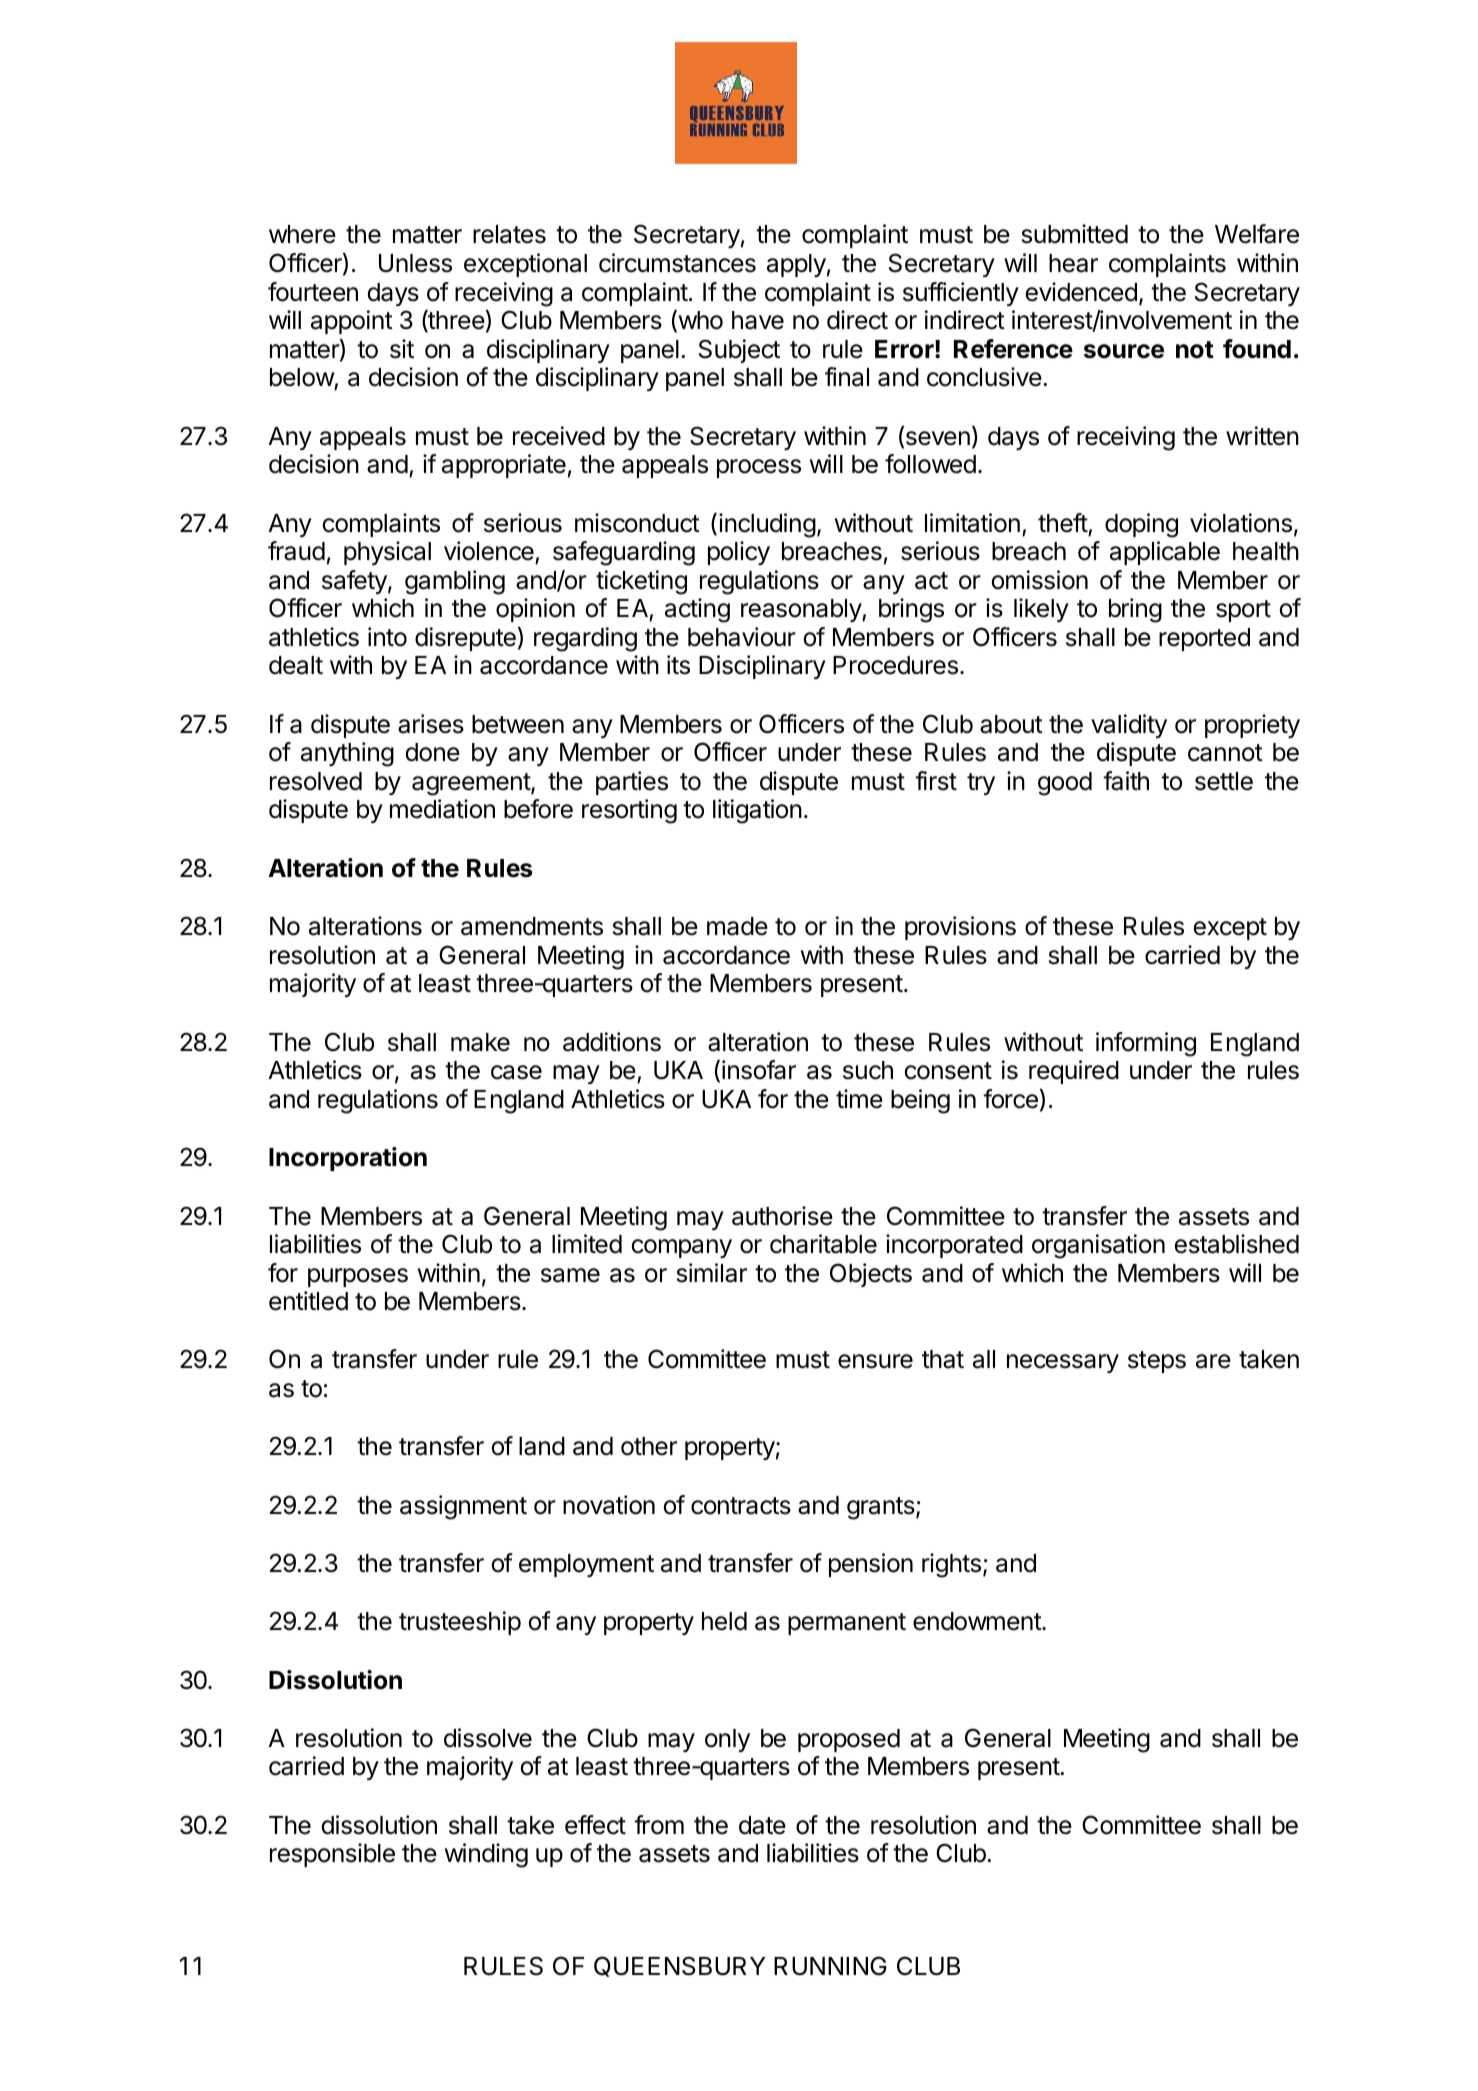 This page has width=1478, height=2091. I want to click on informing, so click(1146, 1044).
